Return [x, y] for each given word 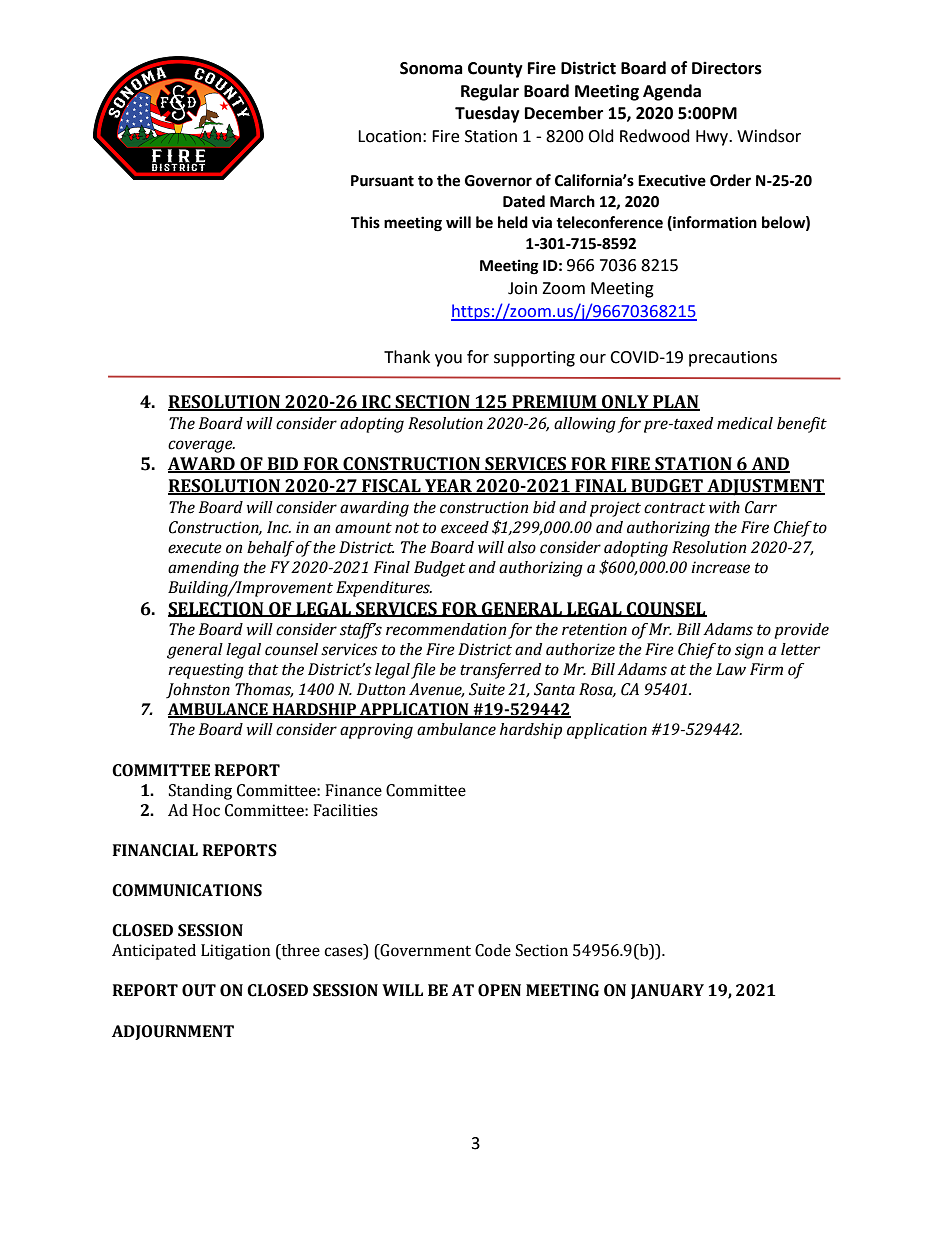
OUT [199, 990]
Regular [490, 92]
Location [389, 136]
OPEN [499, 990]
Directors [727, 68]
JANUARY [667, 991]
